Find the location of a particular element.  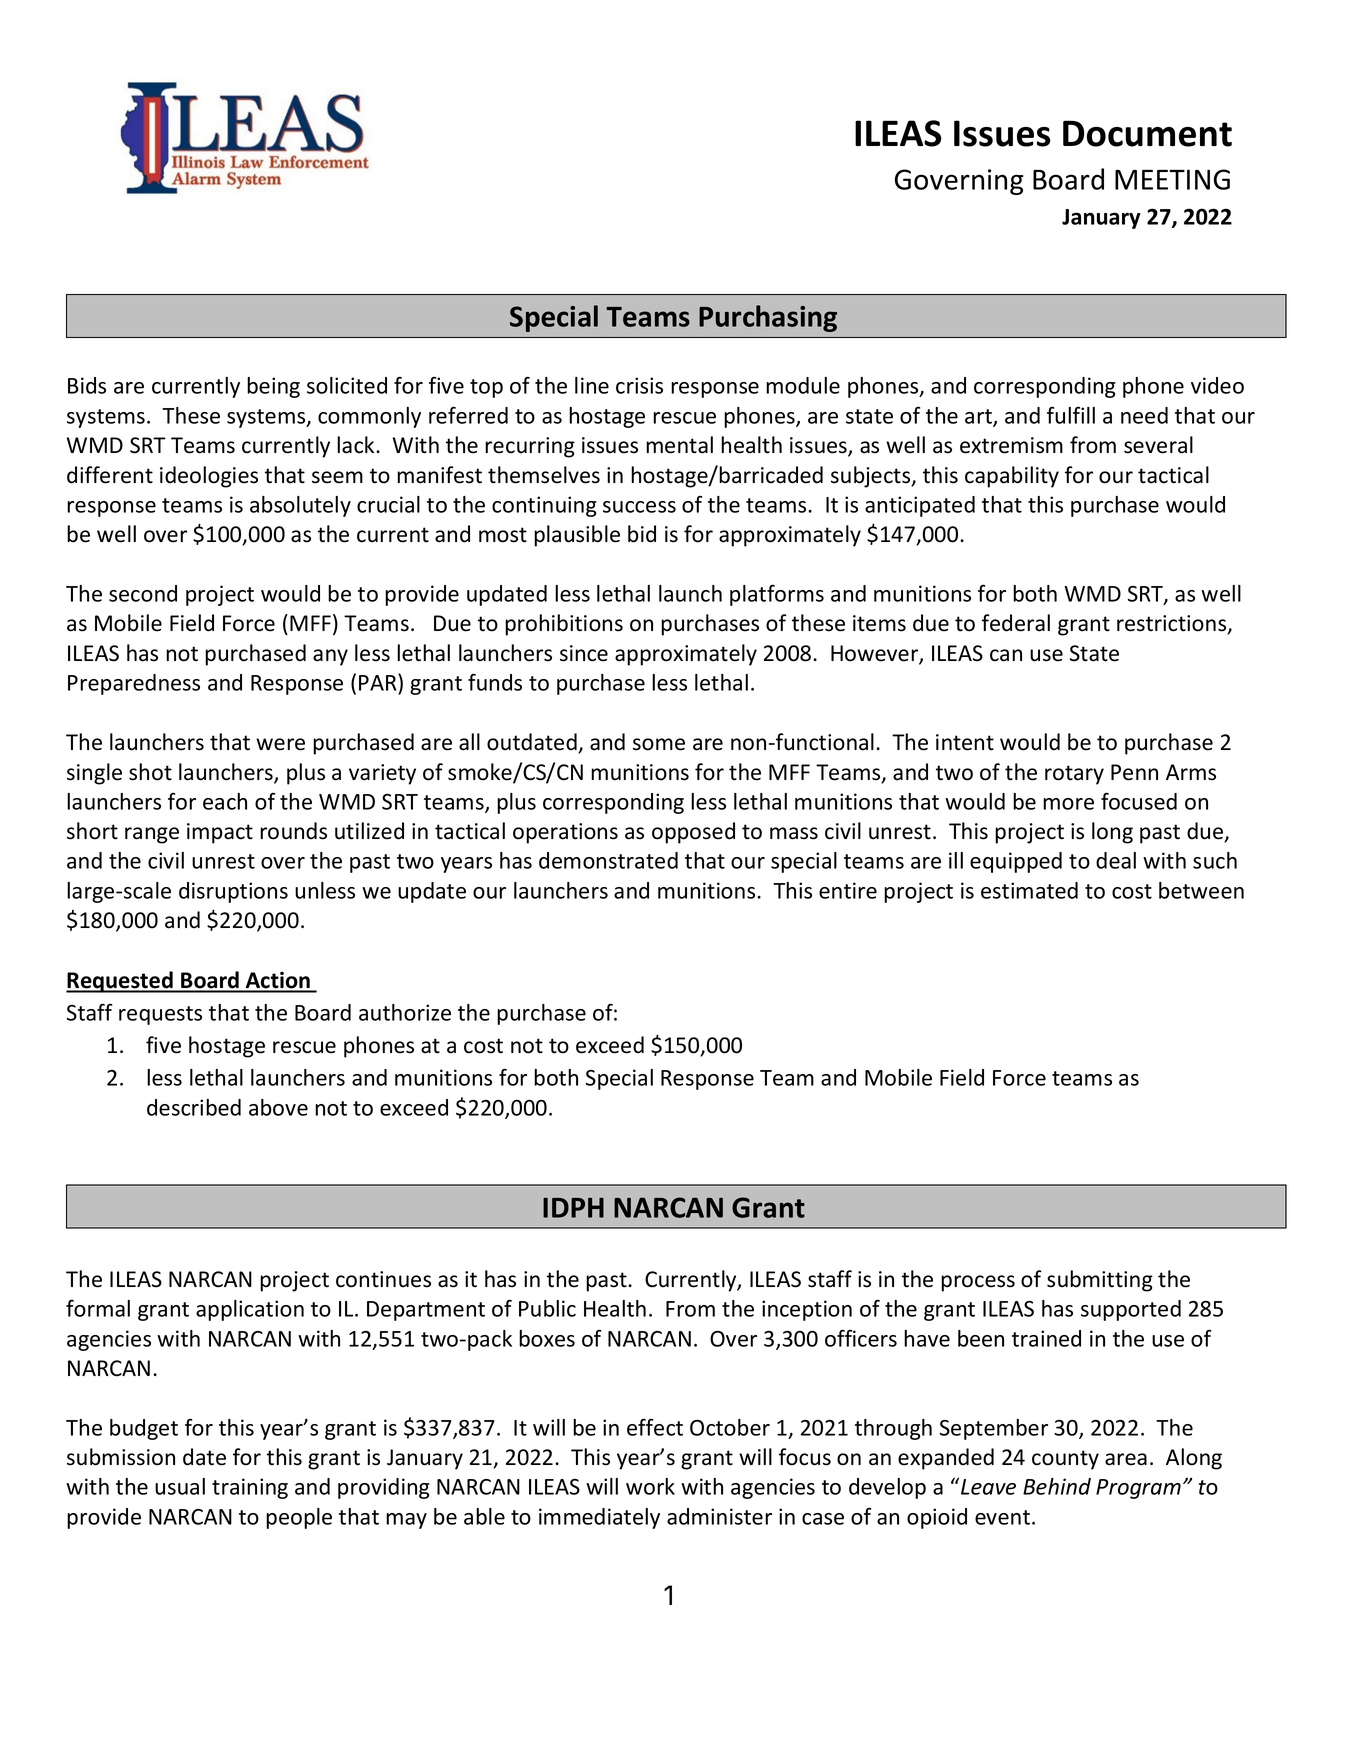

more is located at coordinates (1068, 804).
